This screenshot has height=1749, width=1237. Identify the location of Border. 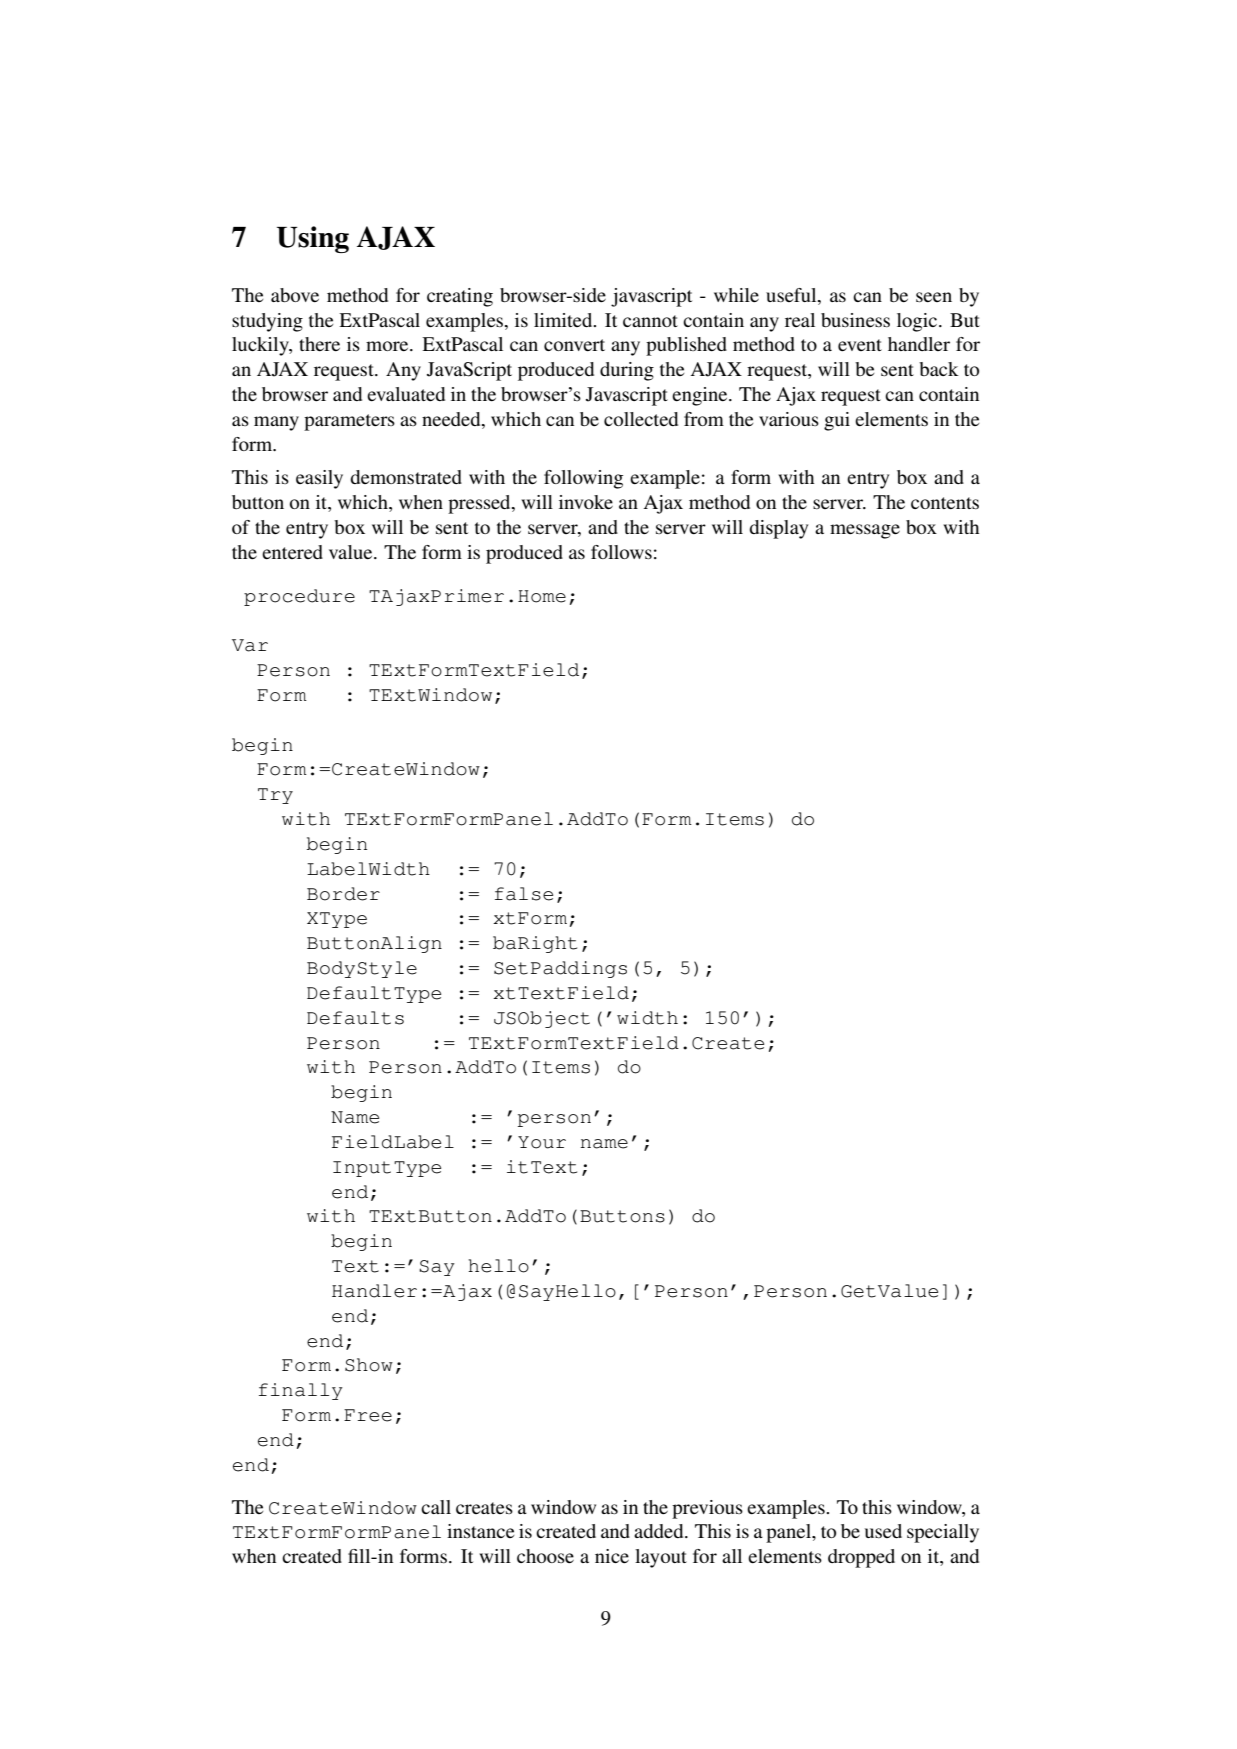
(343, 894).
